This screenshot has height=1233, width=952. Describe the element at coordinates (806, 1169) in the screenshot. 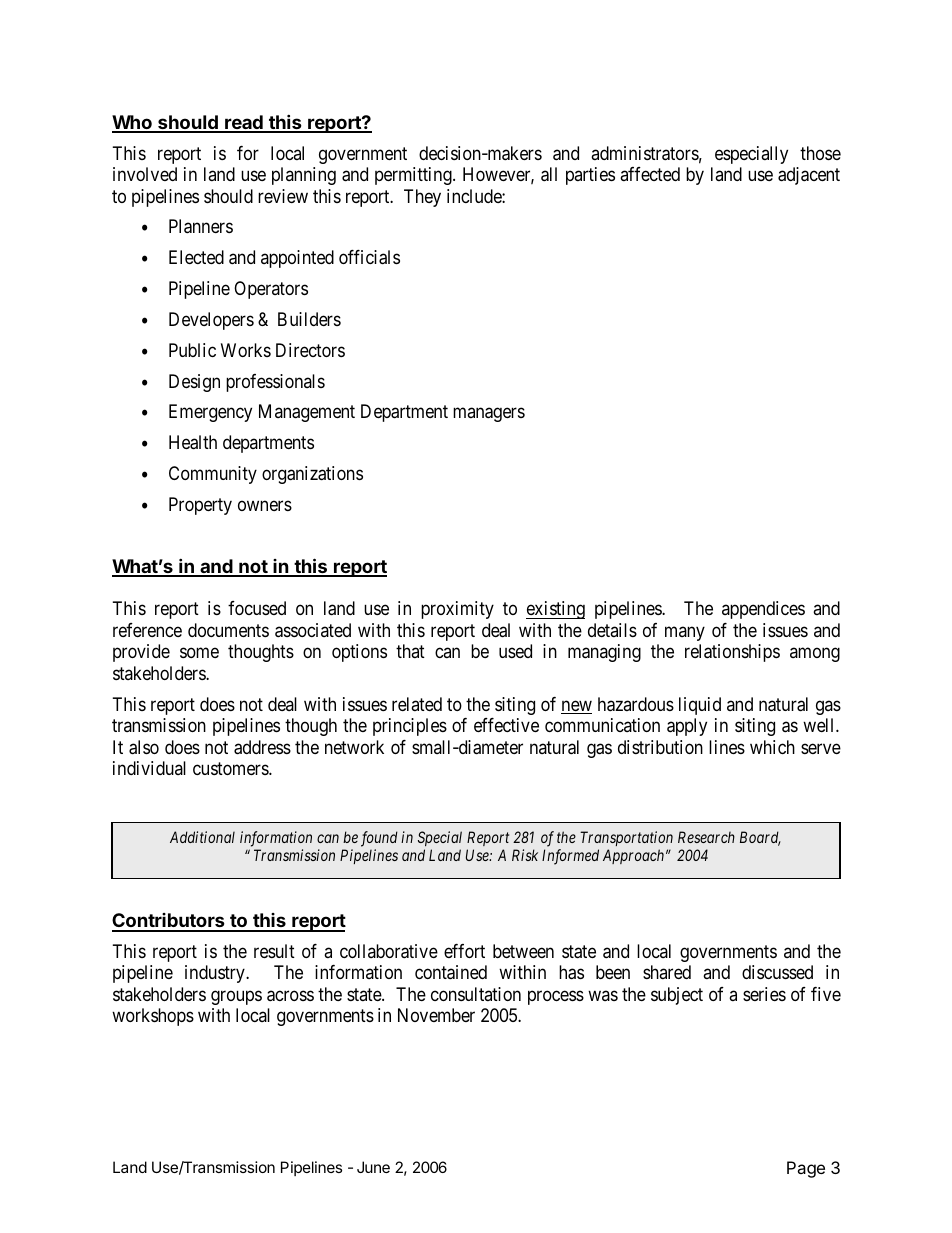

I see `Page` at that location.
